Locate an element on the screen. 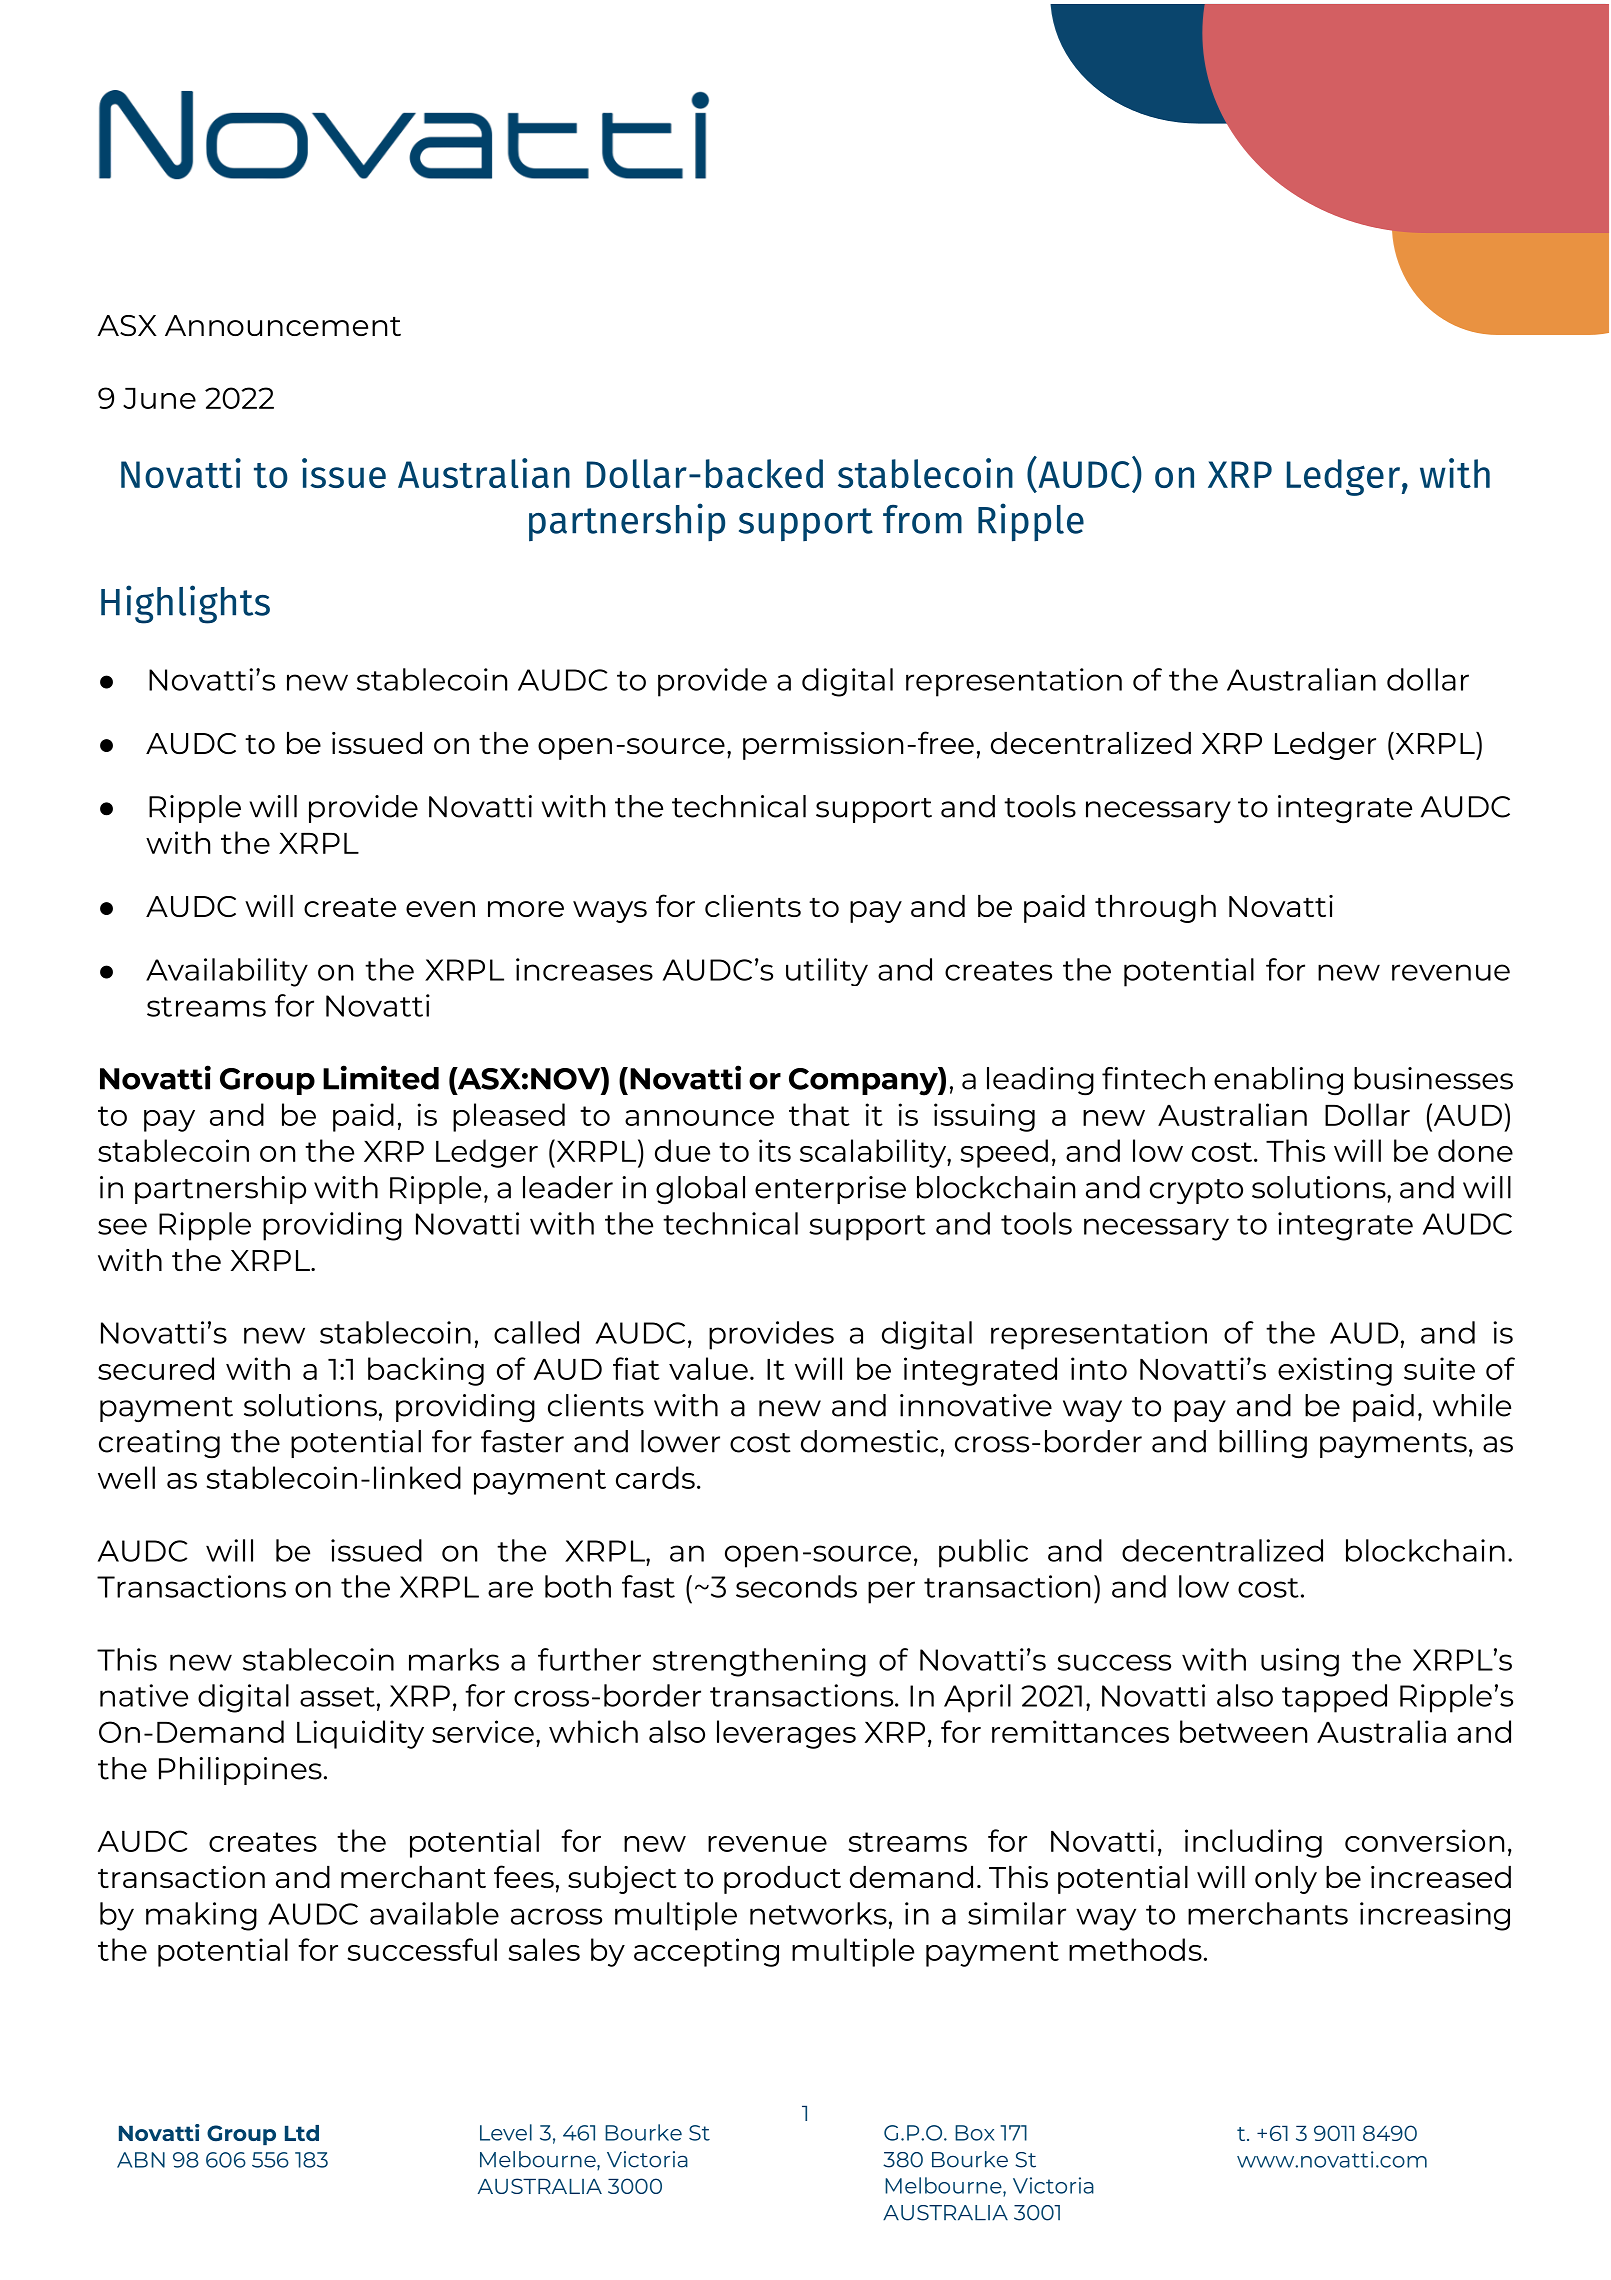 This screenshot has height=2280, width=1611. seconds is located at coordinates (796, 1586).
